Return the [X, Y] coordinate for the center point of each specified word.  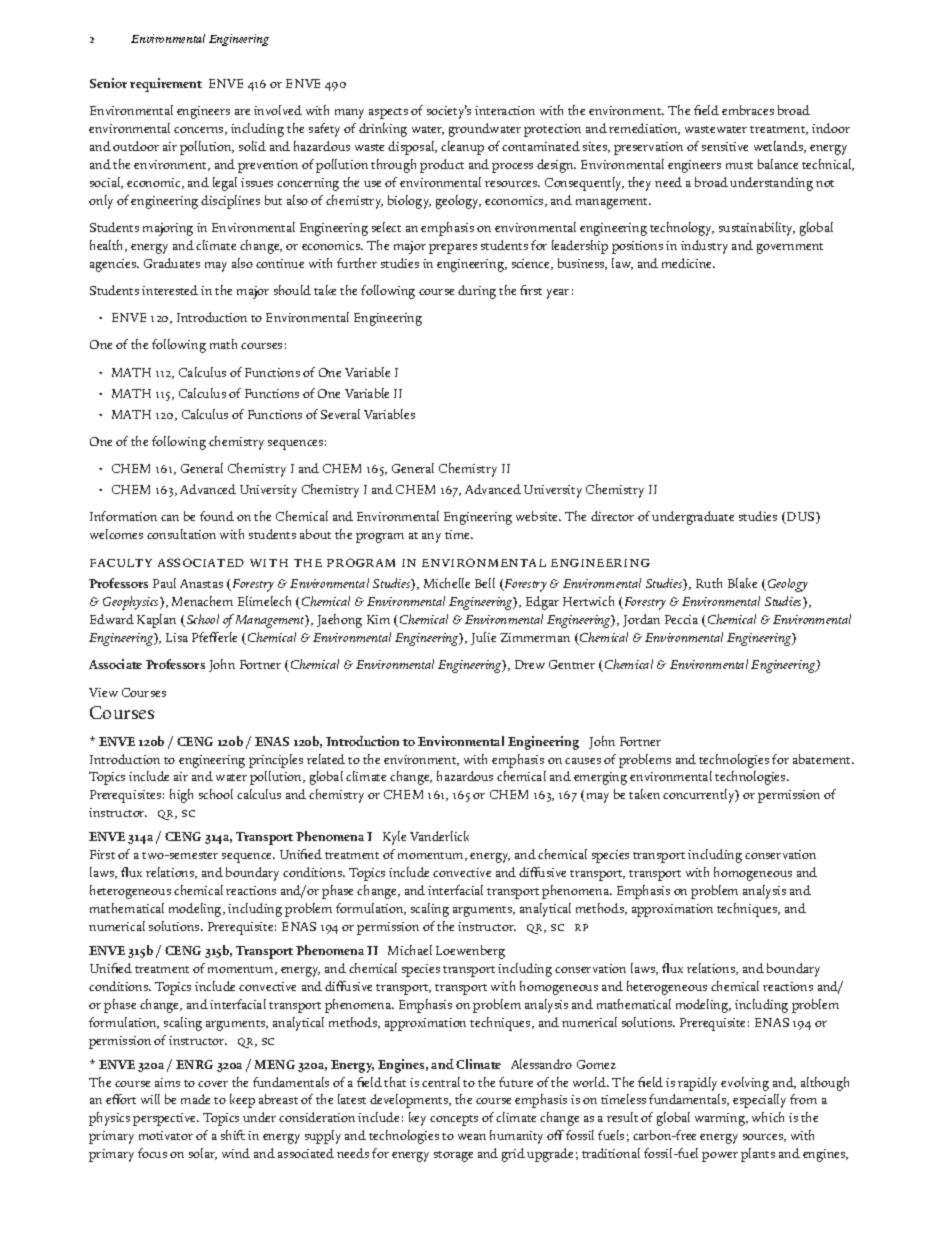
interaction [505, 110]
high [181, 796]
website [538, 516]
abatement [823, 759]
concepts [454, 1120]
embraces [748, 110]
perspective [166, 1119]
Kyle [394, 838]
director [612, 516]
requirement [166, 85]
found [217, 516]
